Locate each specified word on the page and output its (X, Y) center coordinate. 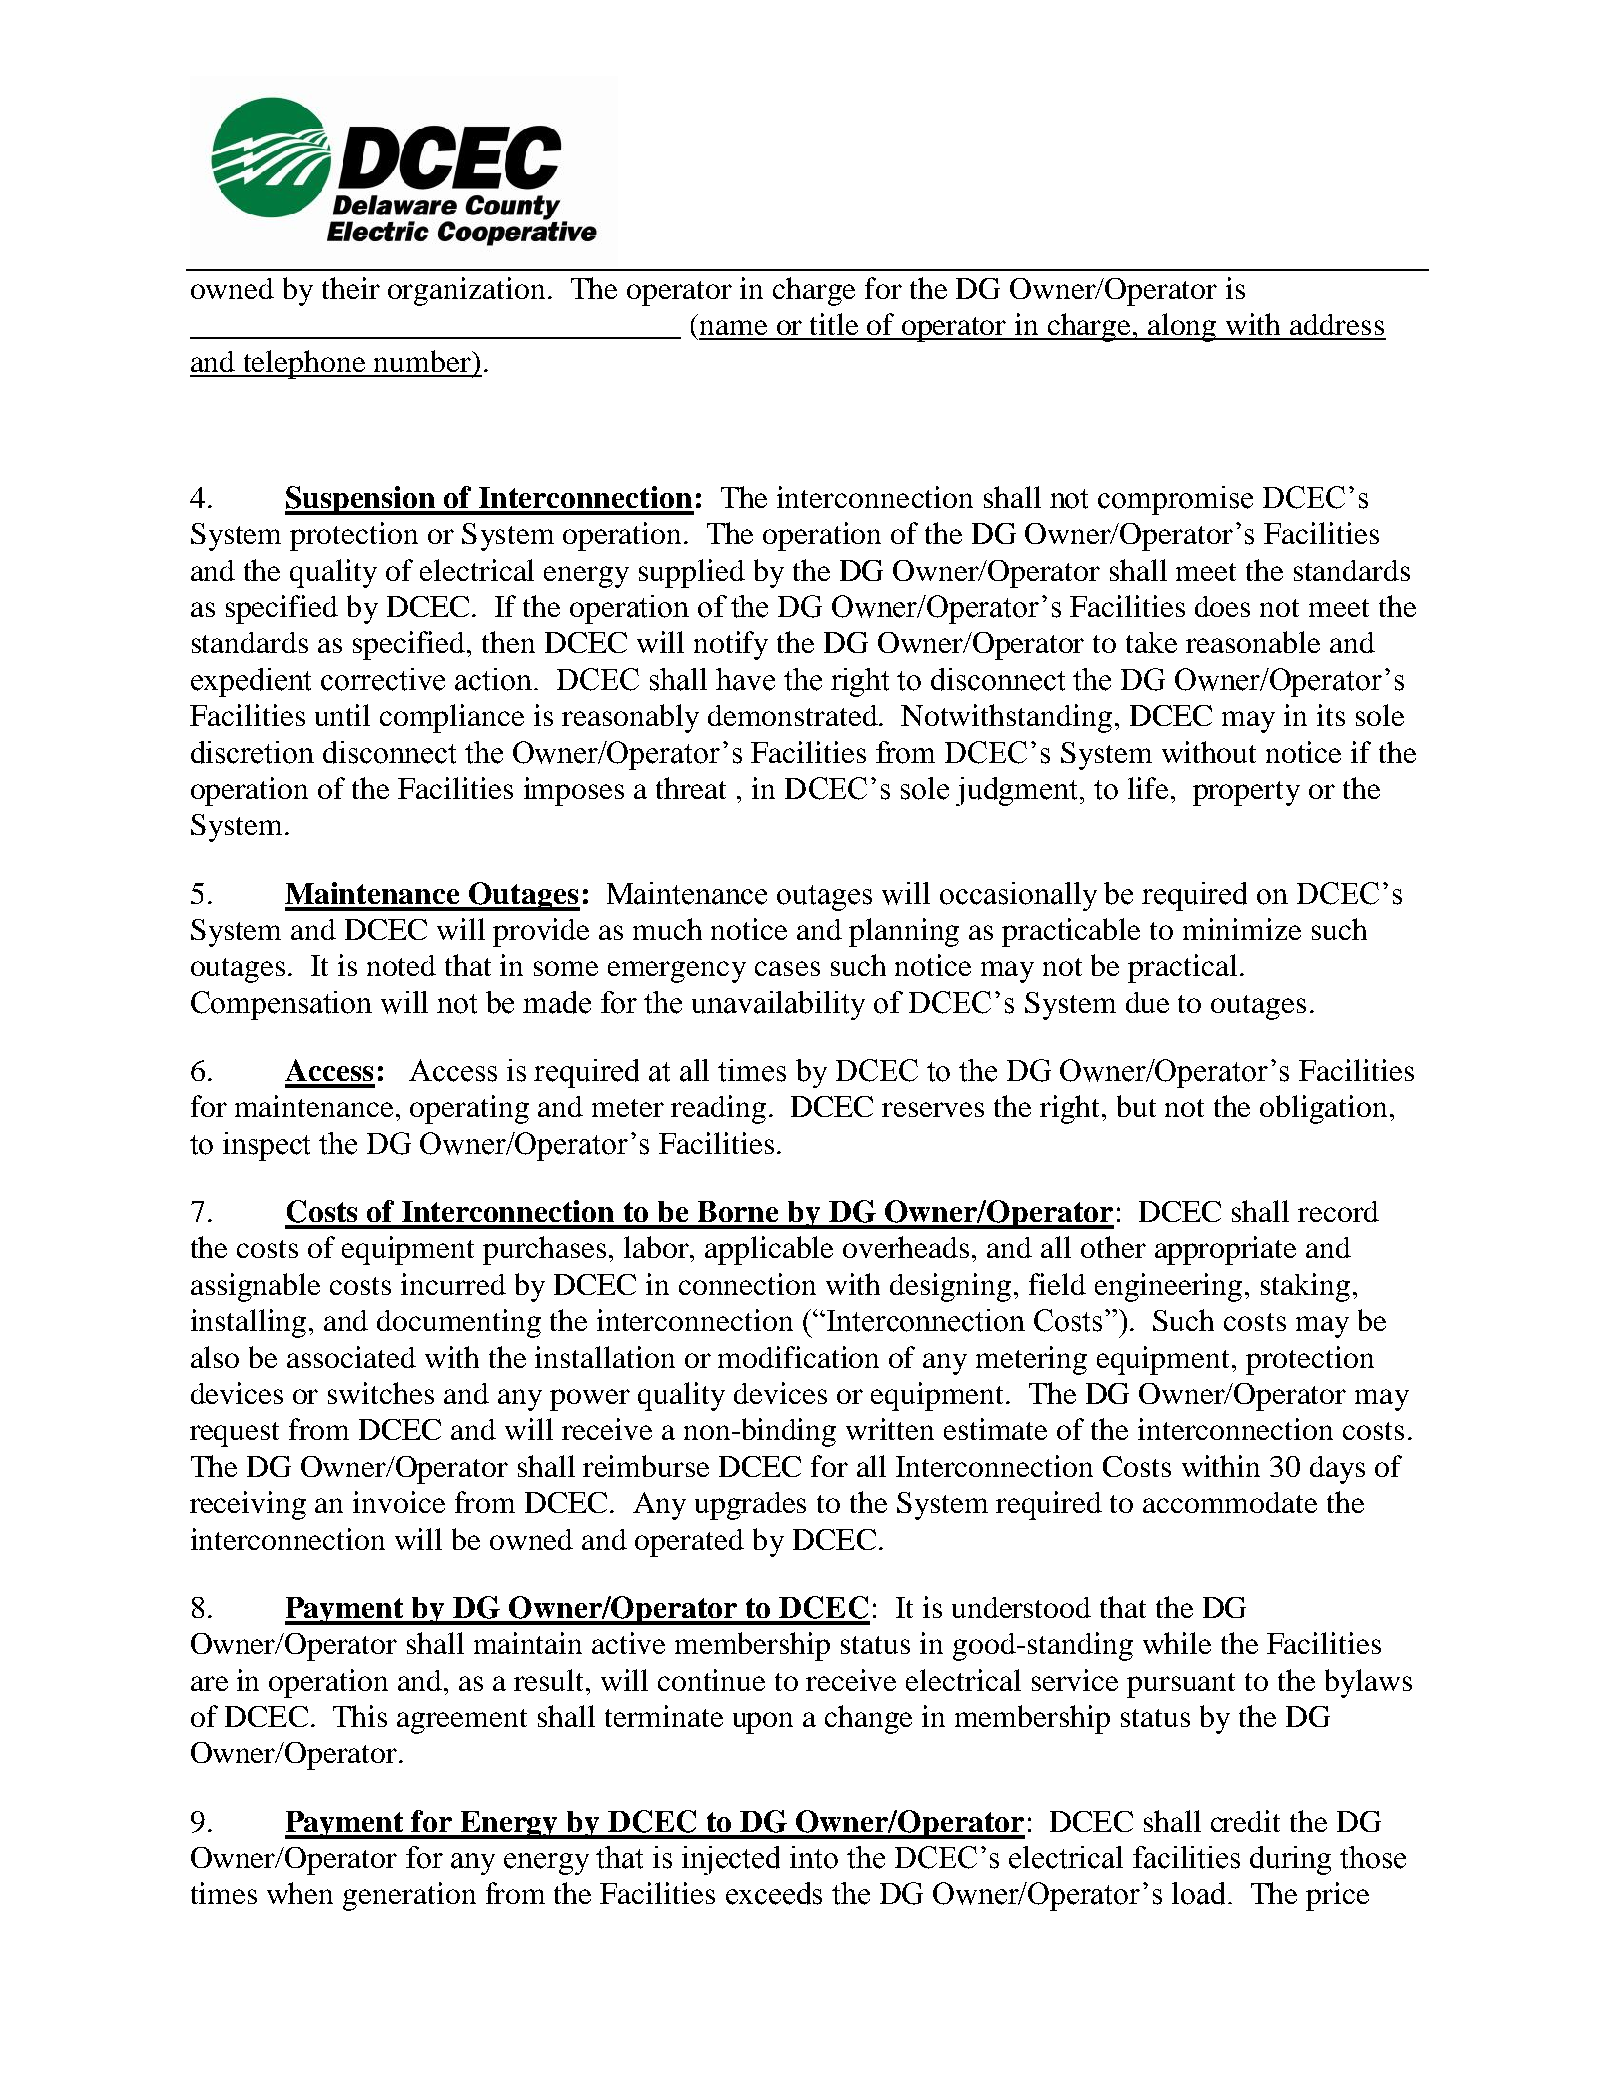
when (300, 1893)
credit (1245, 1821)
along (1183, 327)
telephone (305, 364)
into (814, 1857)
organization (466, 291)
